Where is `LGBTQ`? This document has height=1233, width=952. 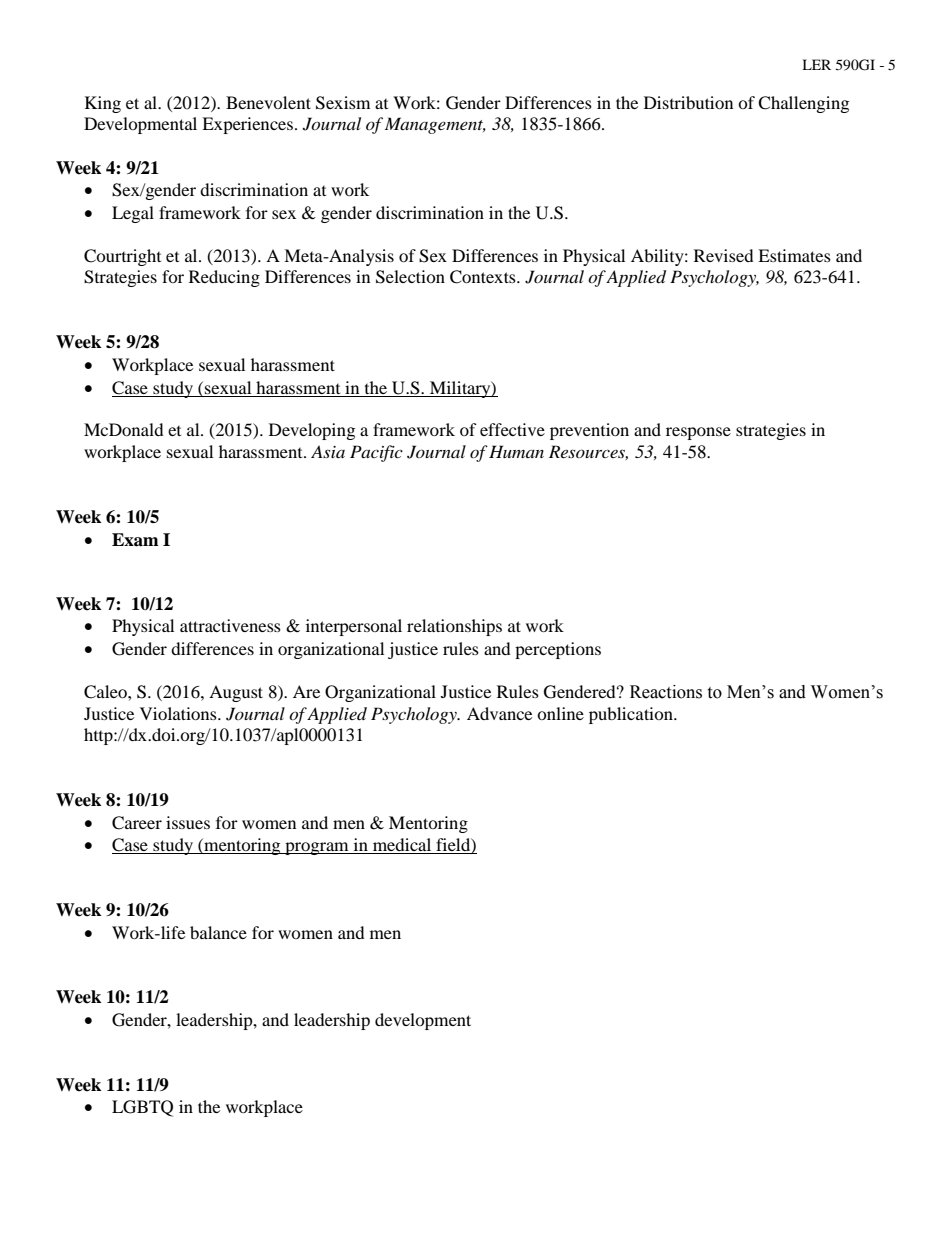 LGBTQ is located at coordinates (142, 1108).
